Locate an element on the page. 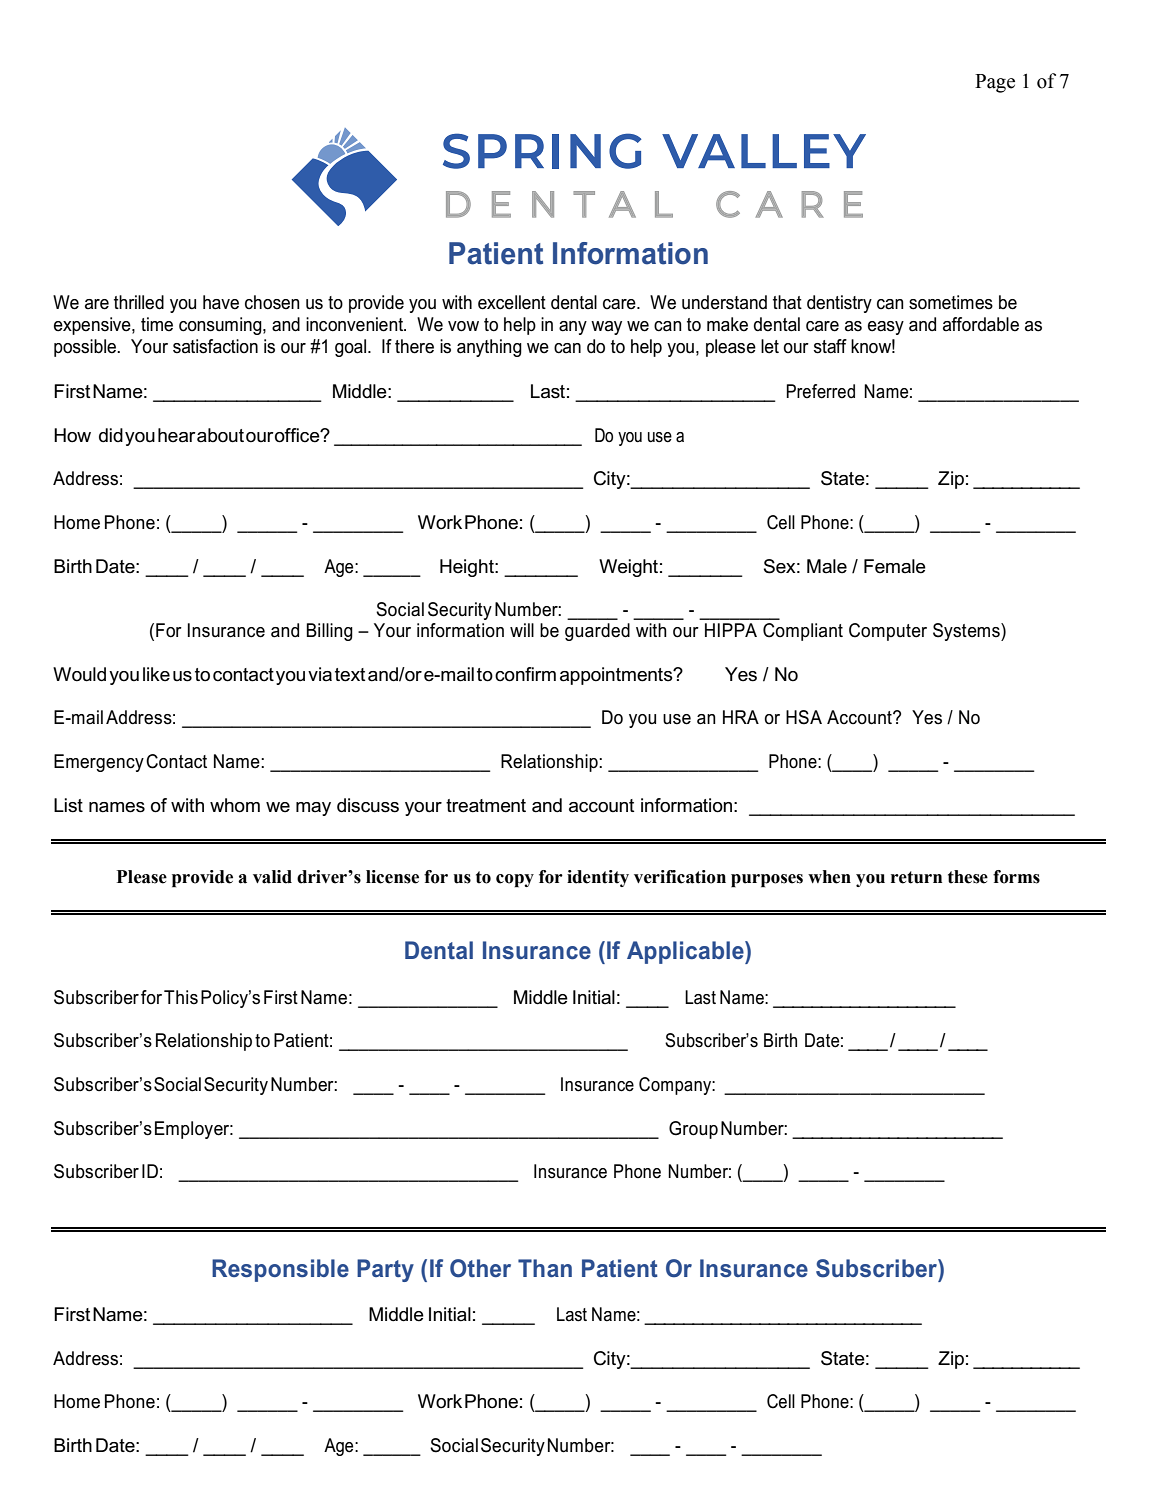 This page has height=1497, width=1157. satisfaction is located at coordinates (215, 346).
